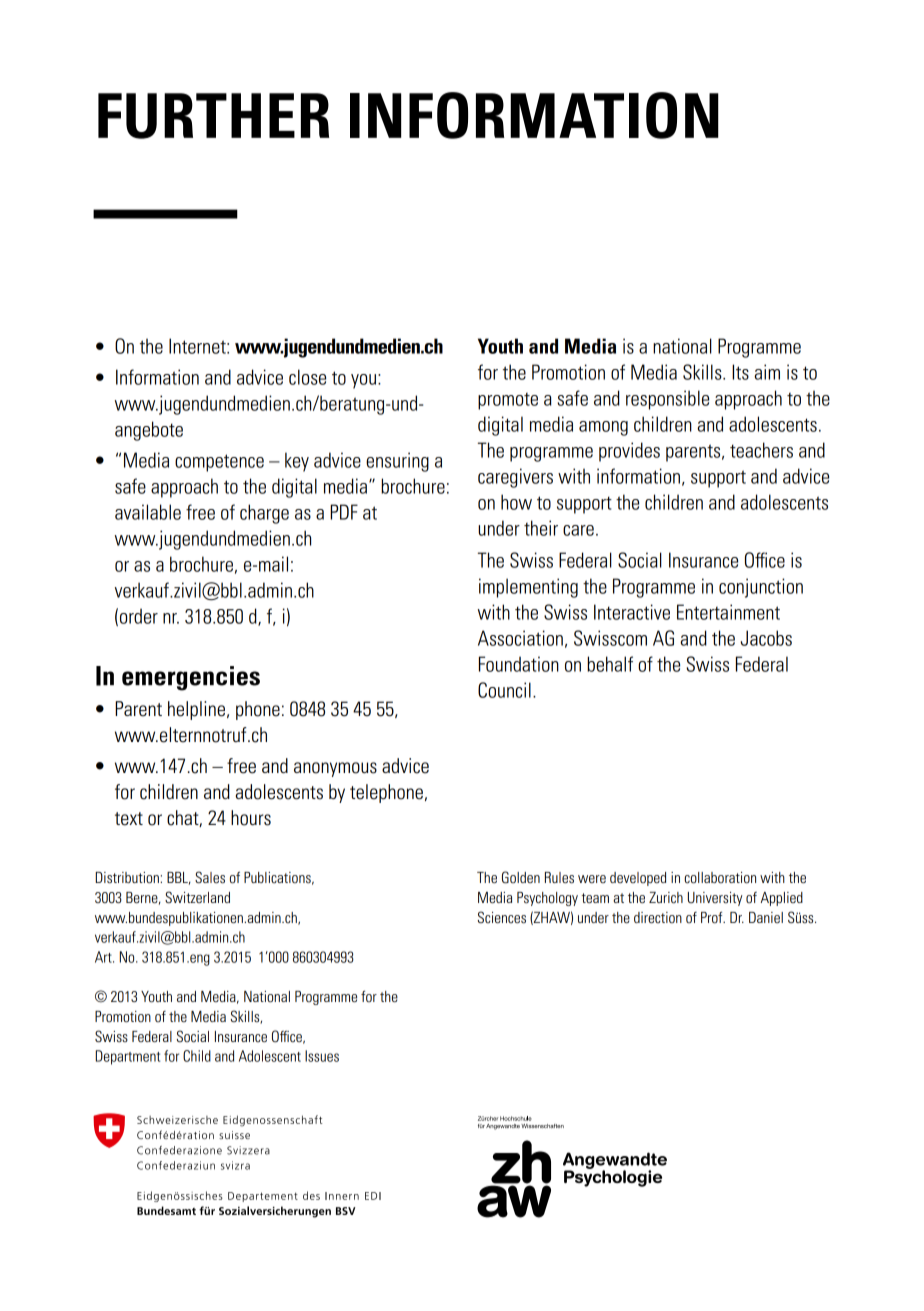 The height and width of the image is (1311, 924). I want to click on responsible, so click(667, 400).
